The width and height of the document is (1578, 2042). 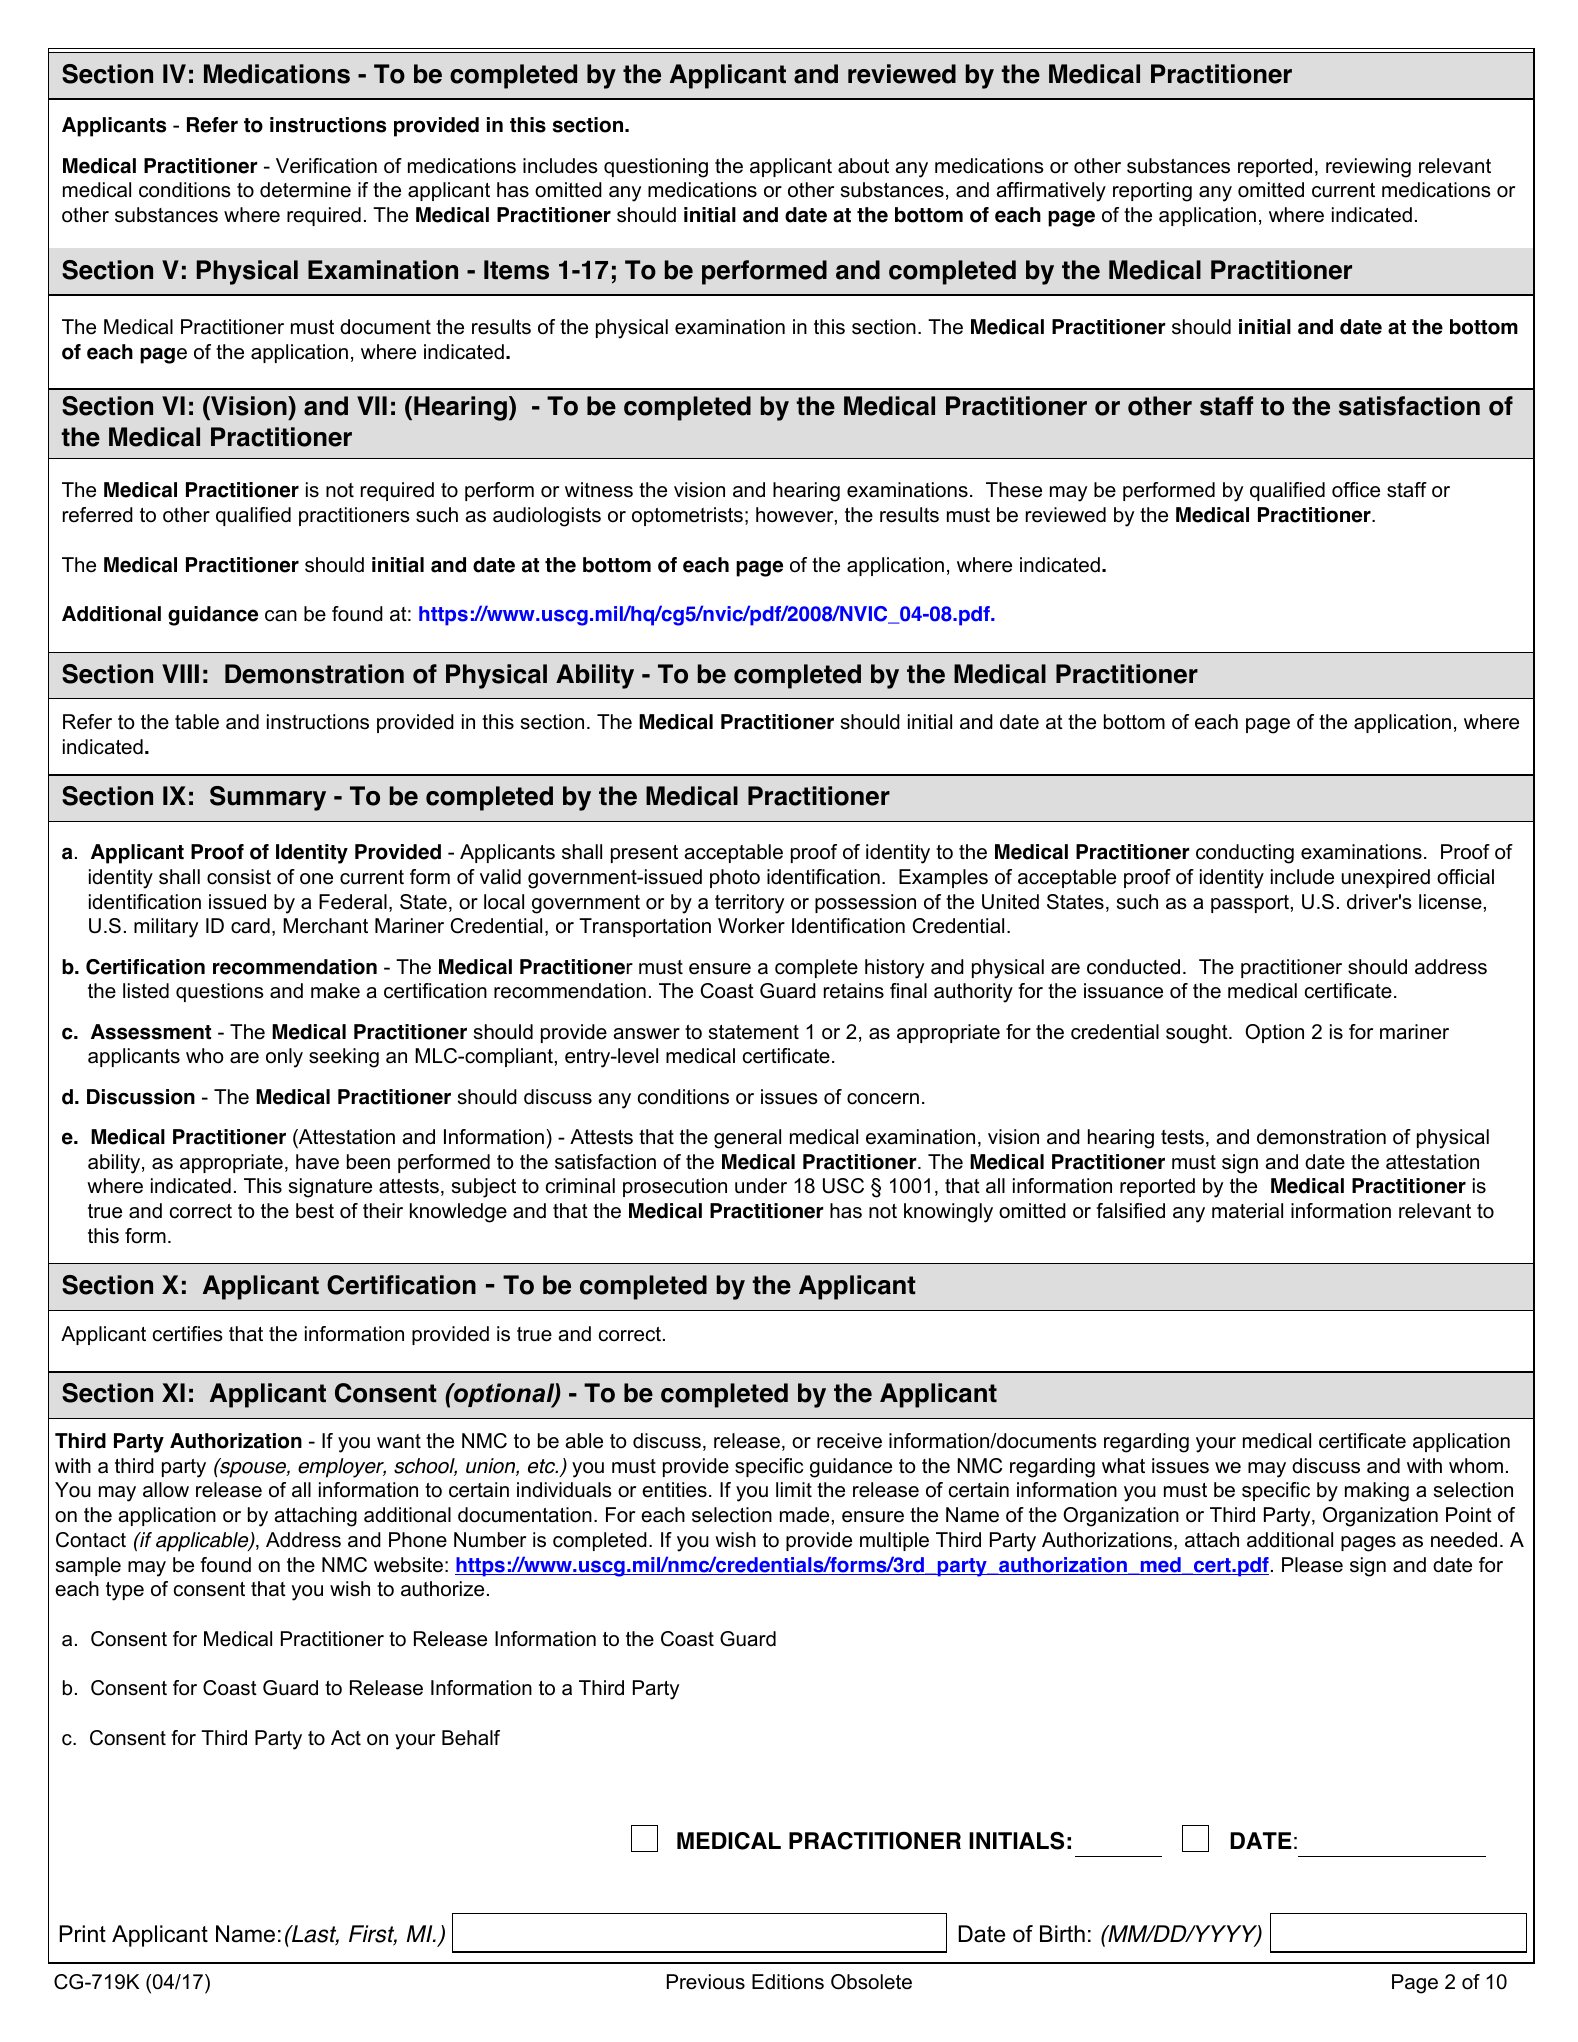 What do you see at coordinates (305, 190) in the document?
I see `determine` at bounding box center [305, 190].
